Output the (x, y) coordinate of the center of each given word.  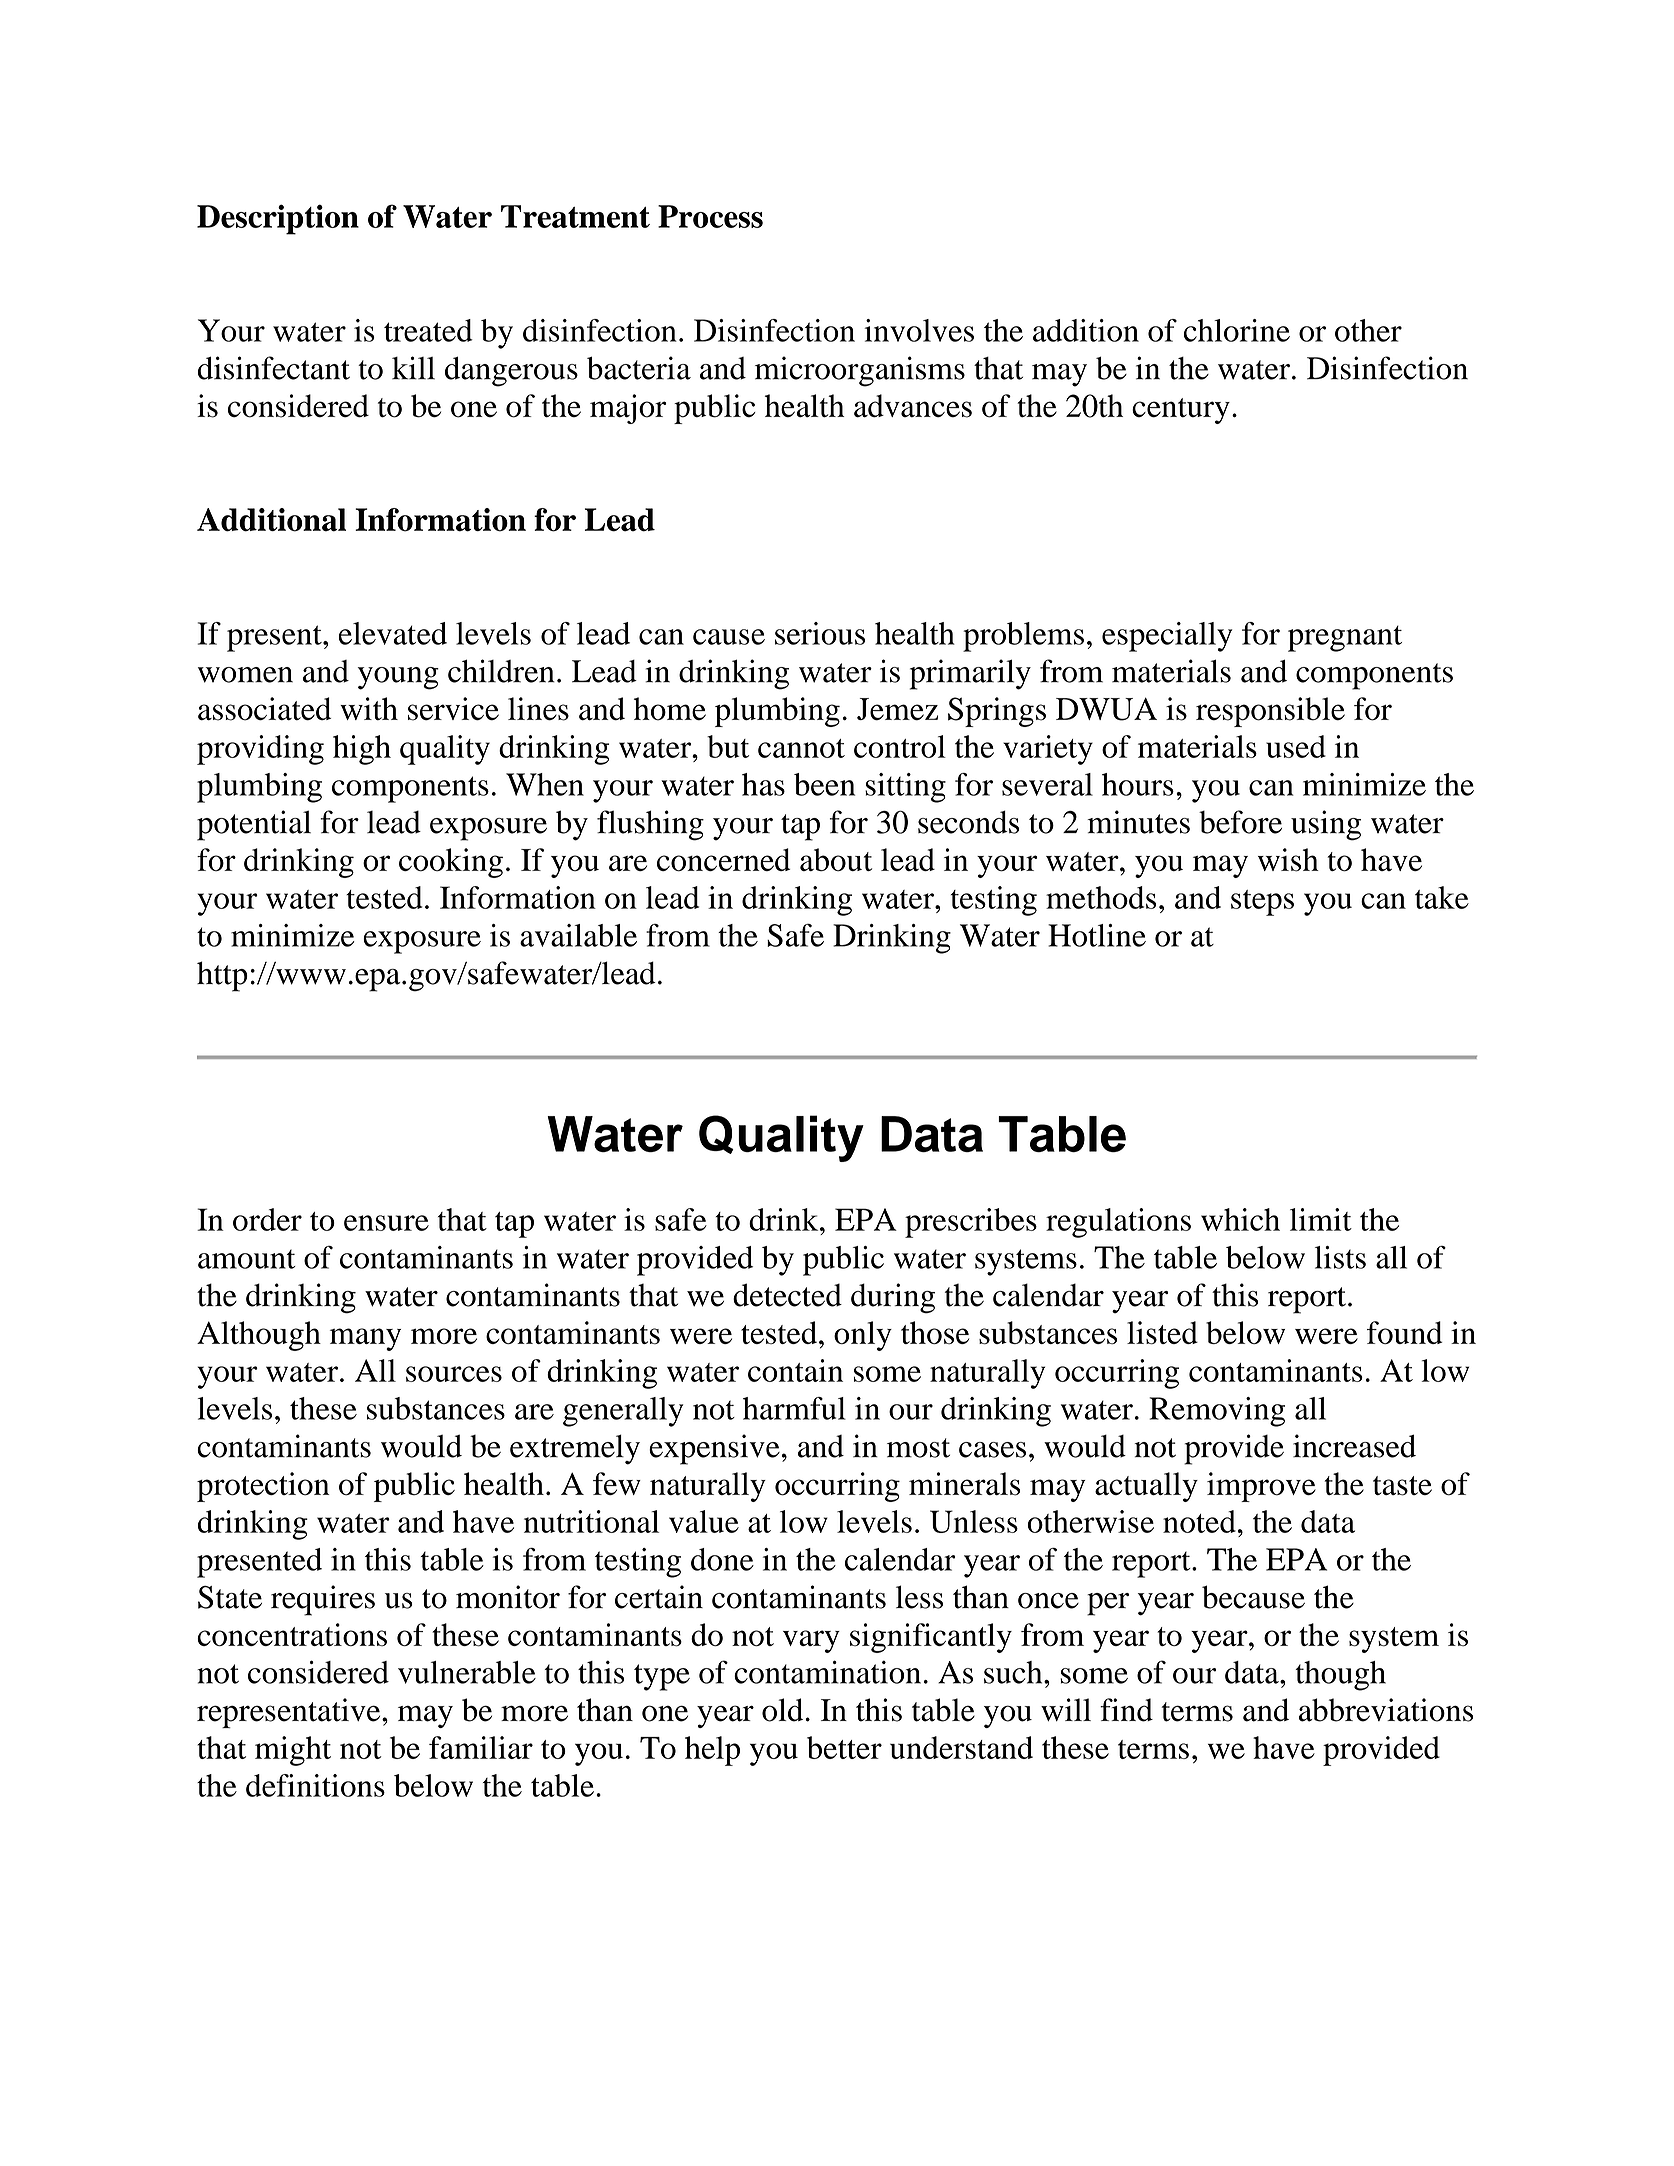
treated (428, 330)
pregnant (1345, 639)
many (365, 1339)
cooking (451, 863)
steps (1262, 903)
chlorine (1237, 330)
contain (795, 1370)
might (293, 1751)
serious (820, 633)
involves (919, 330)
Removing (1217, 1412)
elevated (393, 633)
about (836, 860)
